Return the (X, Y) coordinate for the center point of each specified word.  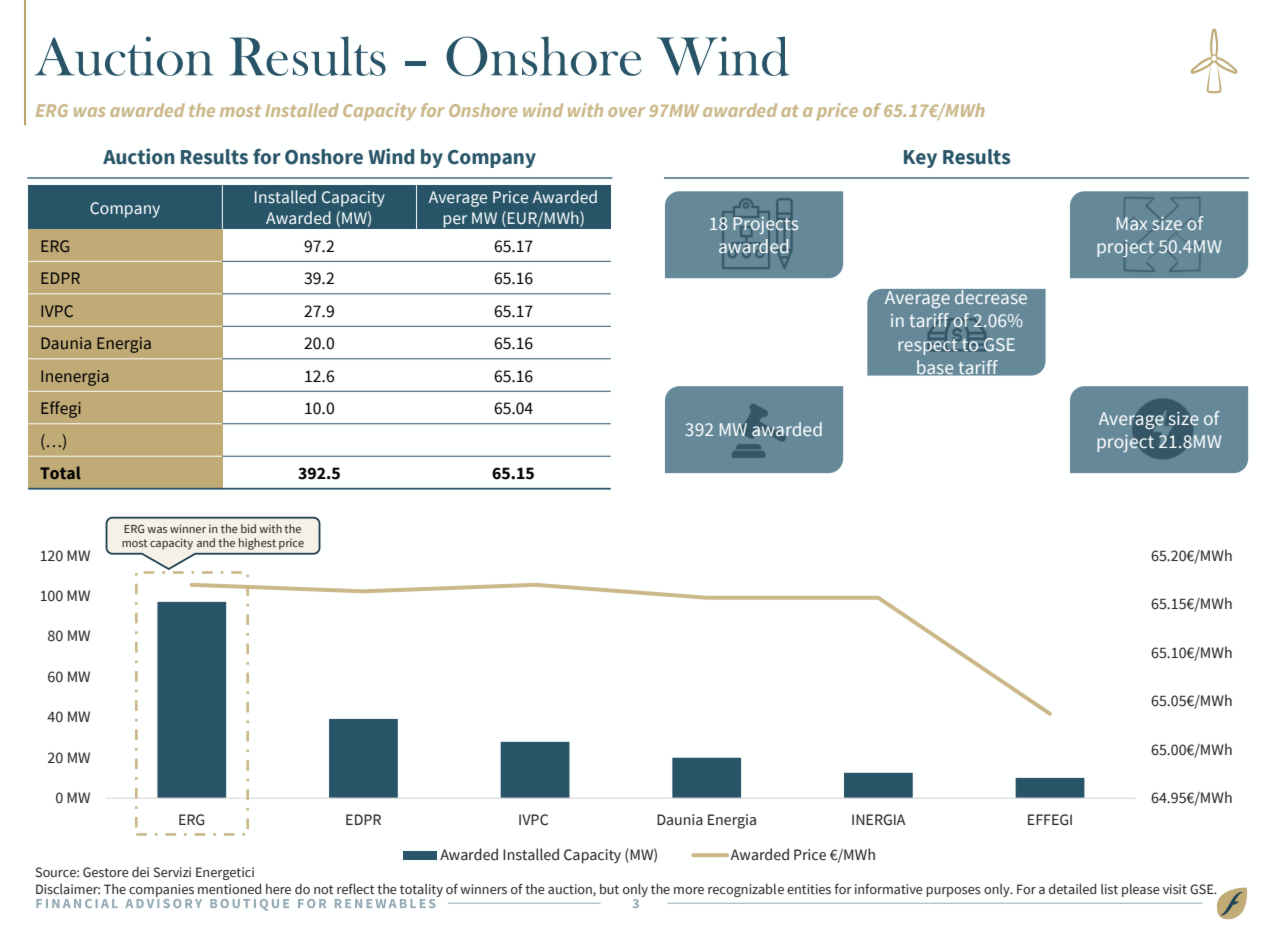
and (206, 542)
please (1141, 890)
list (1109, 889)
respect (929, 345)
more (689, 890)
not (324, 889)
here (278, 889)
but (609, 889)
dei (140, 872)
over (626, 112)
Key (920, 159)
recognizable (746, 890)
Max (1132, 223)
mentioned (229, 889)
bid (248, 528)
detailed (1072, 889)
